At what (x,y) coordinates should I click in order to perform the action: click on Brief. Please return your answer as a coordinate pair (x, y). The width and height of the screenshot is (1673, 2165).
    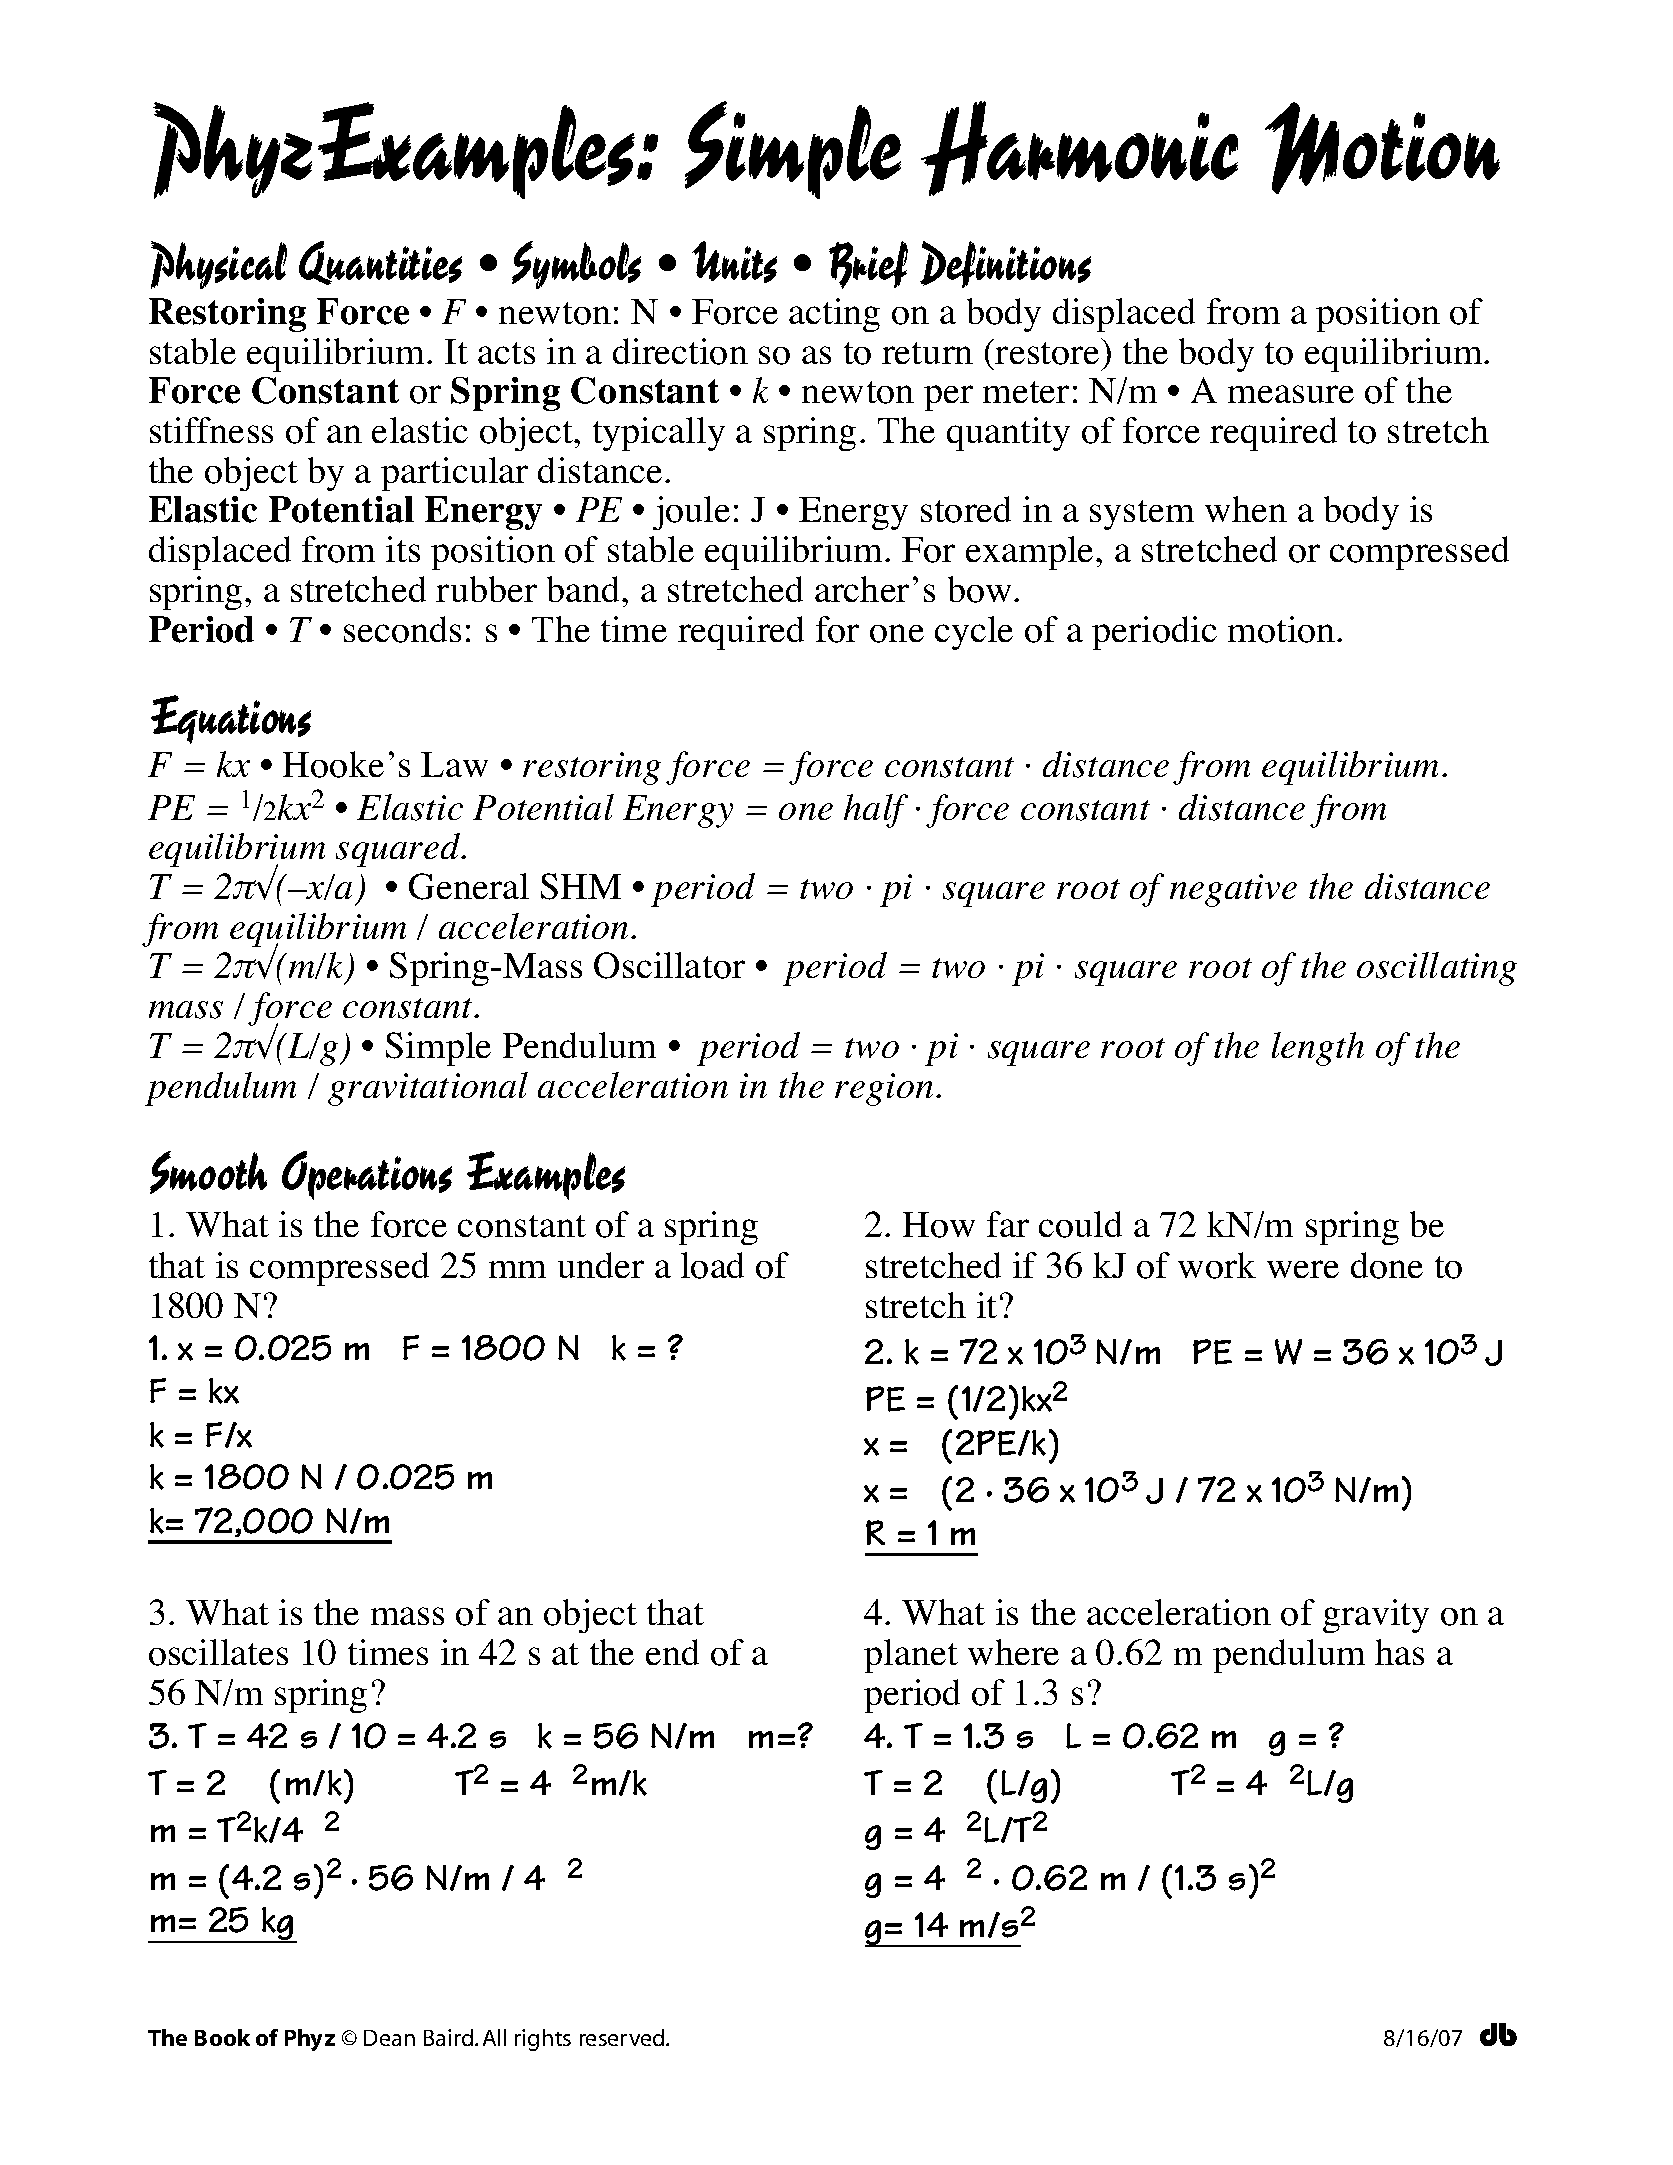
    Looking at the image, I should click on (868, 265).
